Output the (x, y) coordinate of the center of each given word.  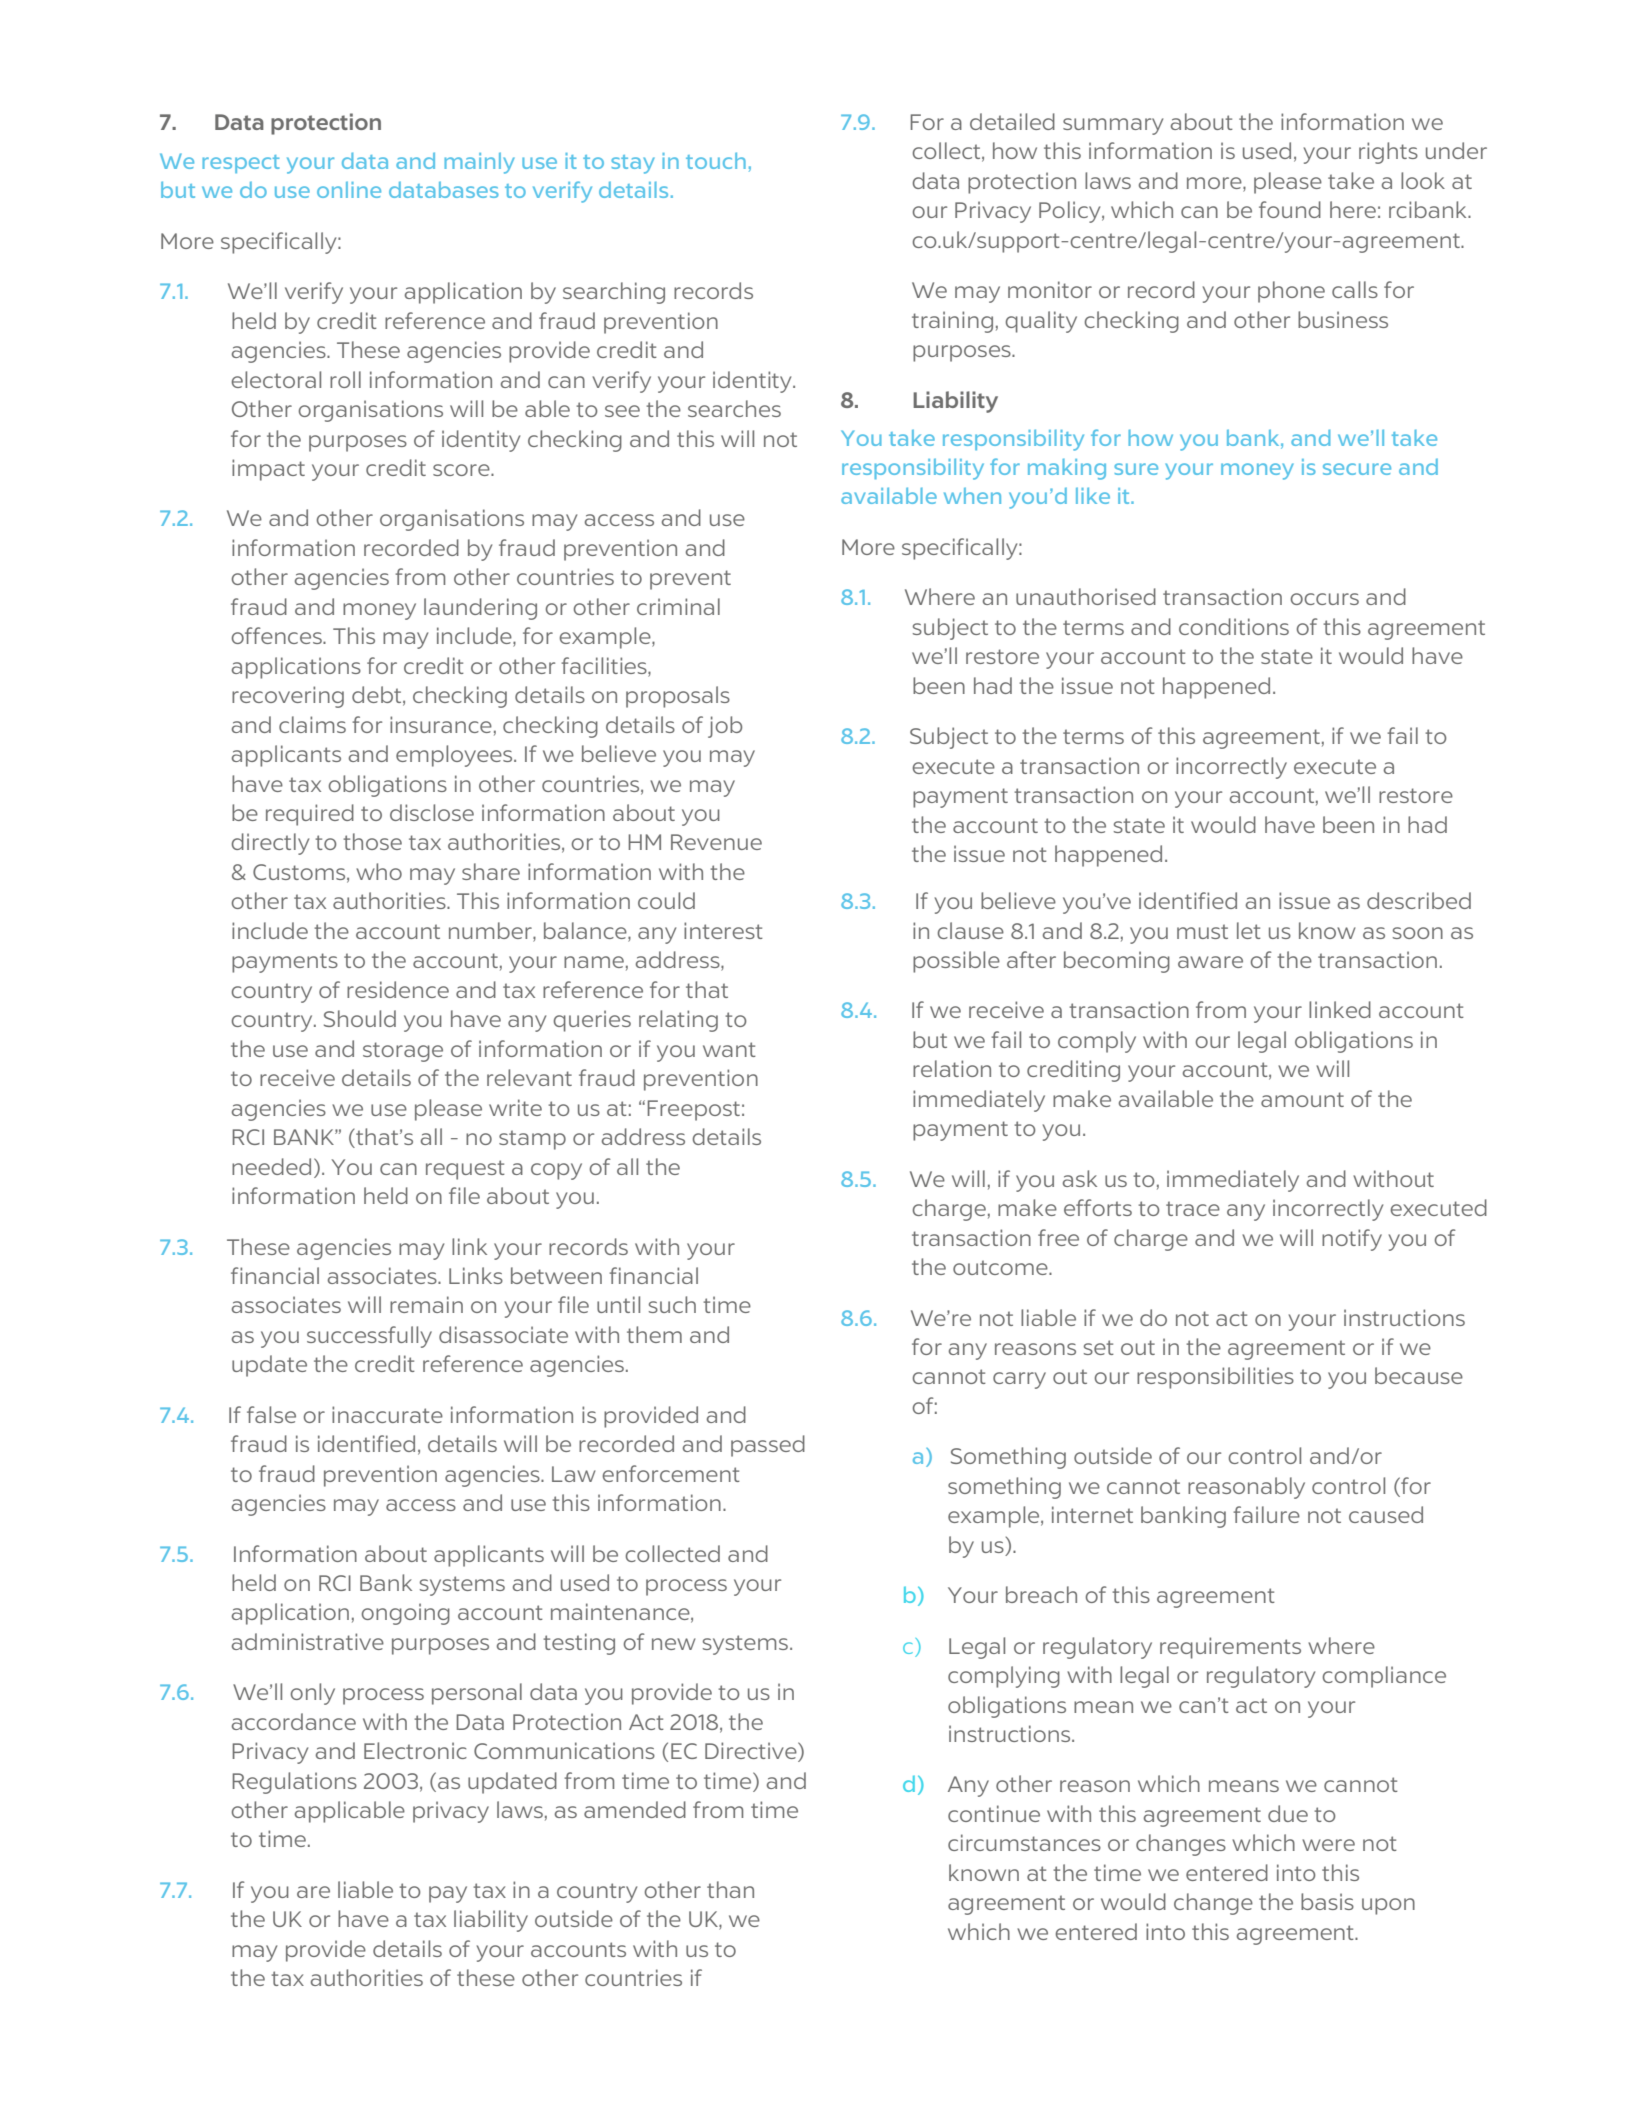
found (1290, 209)
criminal (678, 606)
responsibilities (1215, 1378)
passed (768, 1446)
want (729, 1049)
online (349, 190)
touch (716, 160)
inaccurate (387, 1414)
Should (360, 1018)
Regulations (294, 1783)
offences (277, 635)
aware (1210, 962)
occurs (1324, 599)
